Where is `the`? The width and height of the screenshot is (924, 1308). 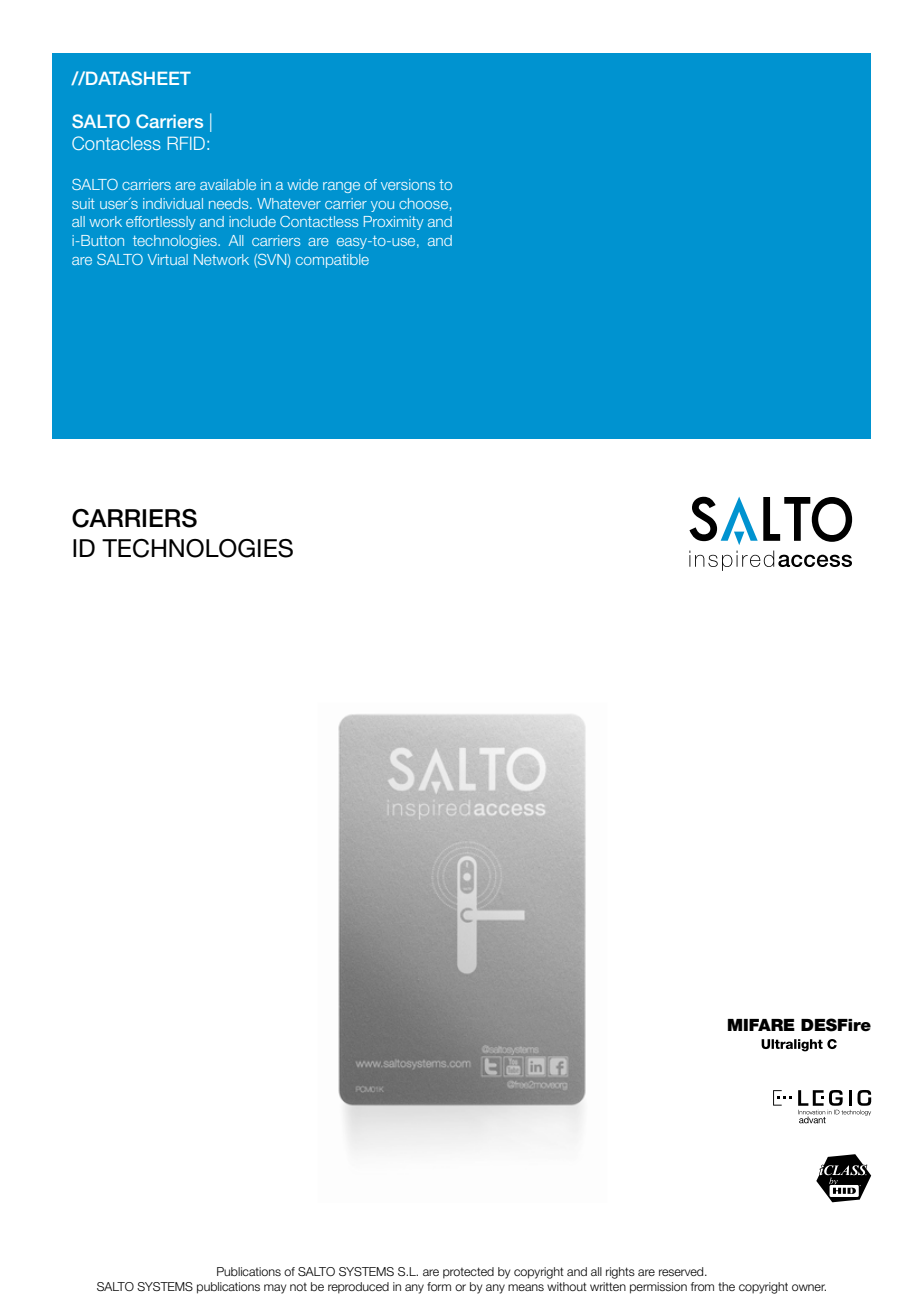
the is located at coordinates (726, 1286).
